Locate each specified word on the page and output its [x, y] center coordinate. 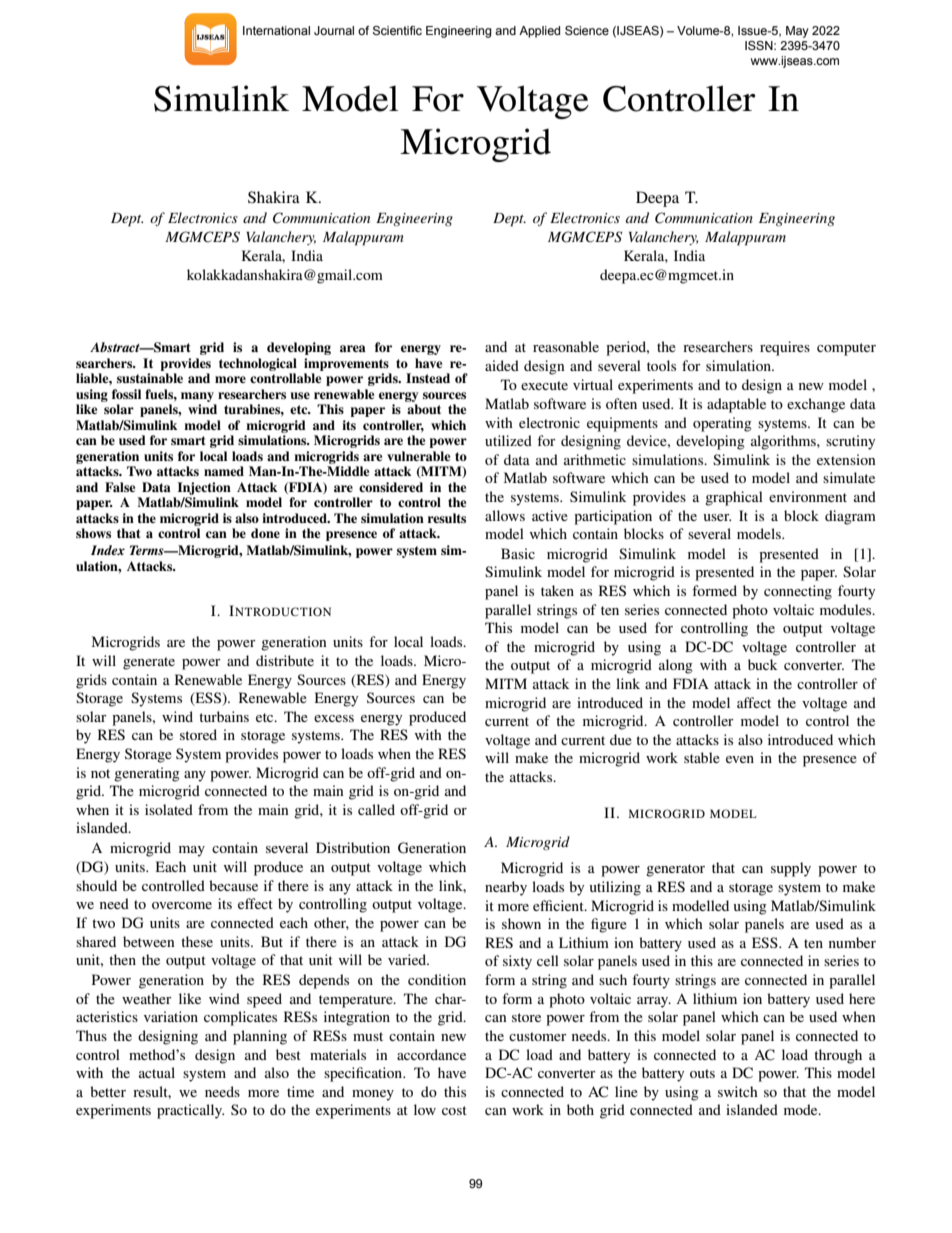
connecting [798, 592]
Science [587, 30]
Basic [518, 553]
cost [454, 1110]
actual [157, 1072]
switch [738, 1091]
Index [108, 550]
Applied [539, 32]
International [276, 30]
